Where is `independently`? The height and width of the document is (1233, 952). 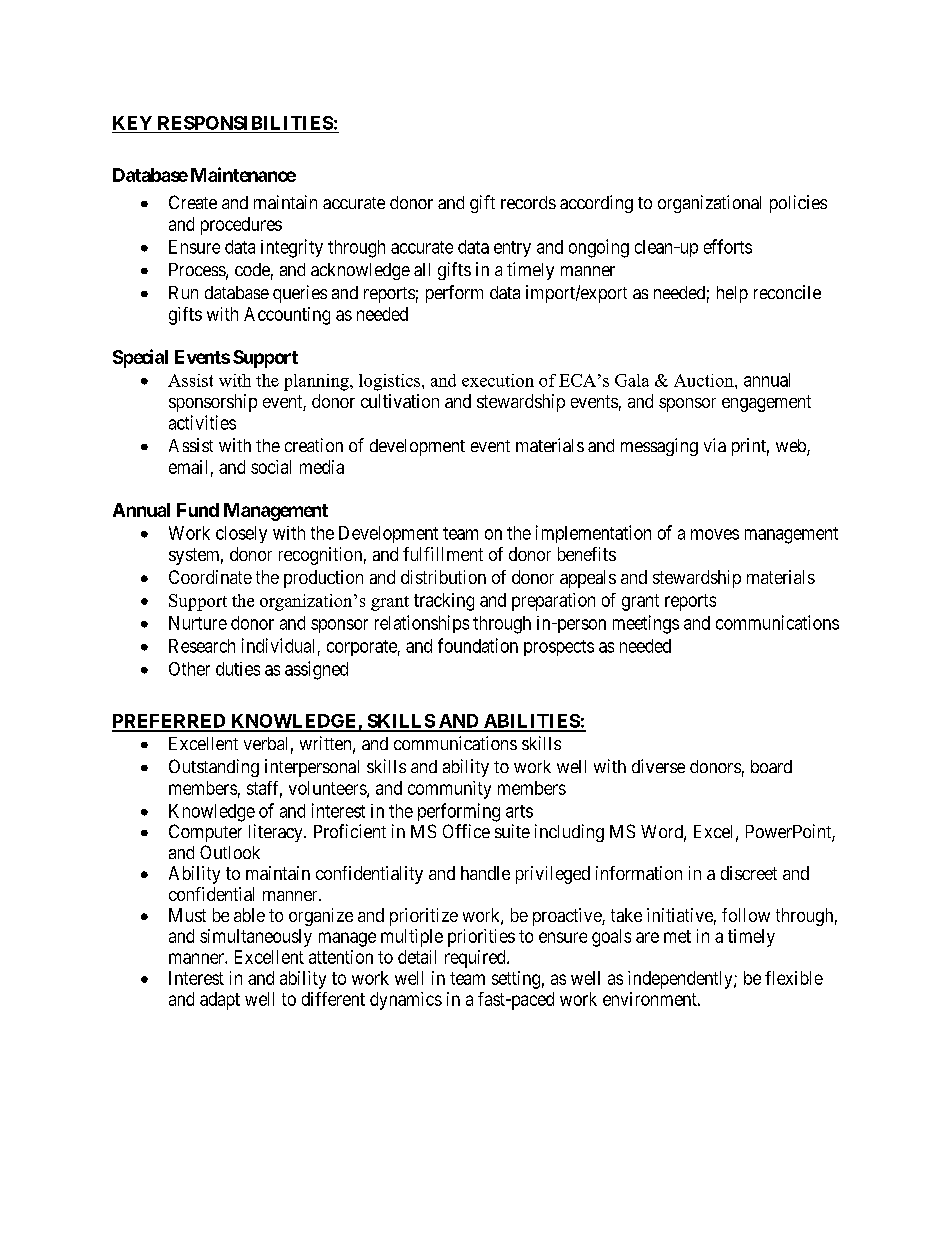 independently is located at coordinates (681, 980).
